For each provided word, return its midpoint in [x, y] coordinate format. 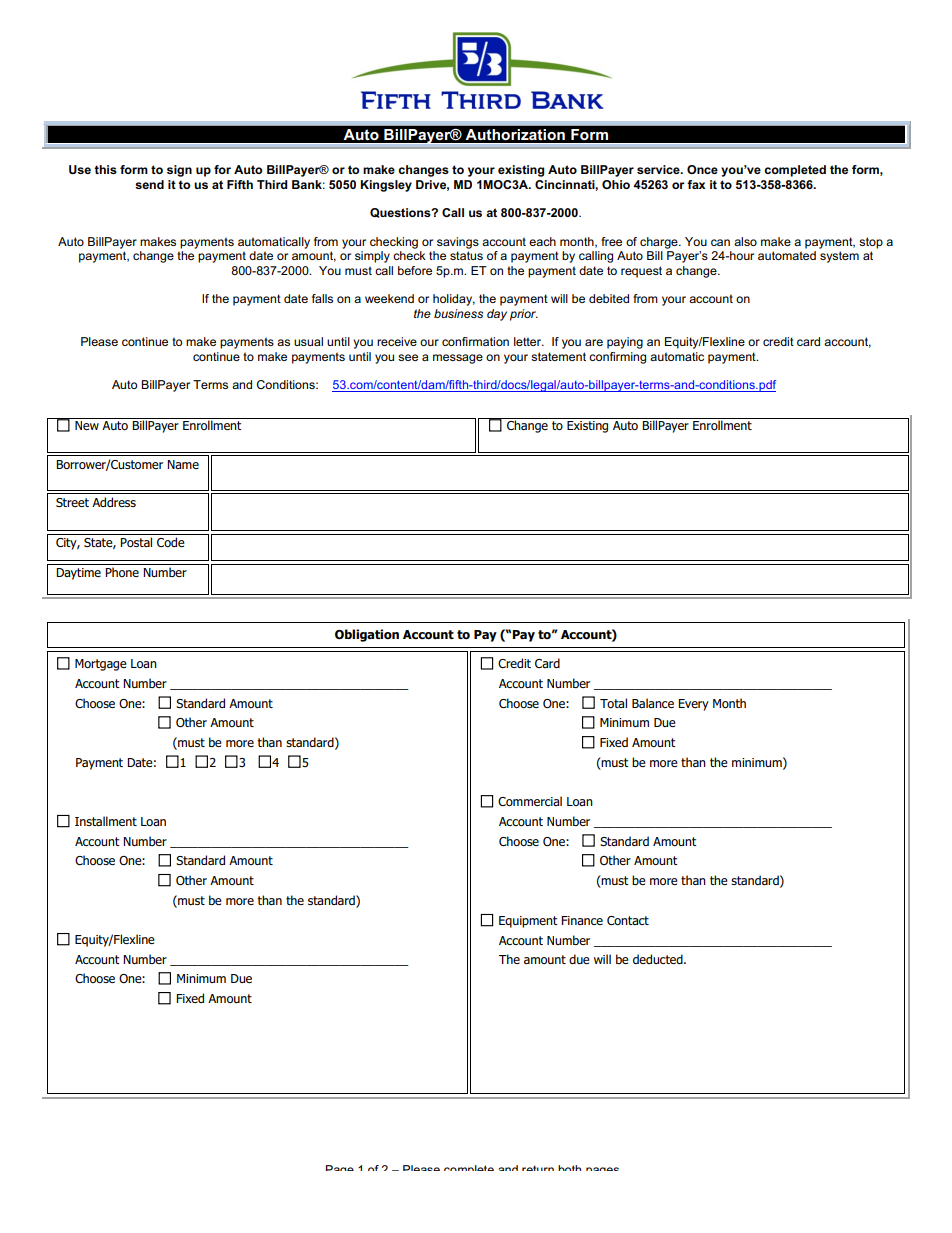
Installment [106, 821]
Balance [653, 703]
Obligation [367, 635]
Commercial [530, 801]
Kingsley [386, 186]
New [87, 425]
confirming [617, 358]
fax [696, 184]
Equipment [528, 922]
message [458, 359]
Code [171, 542]
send [149, 184]
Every [693, 705]
